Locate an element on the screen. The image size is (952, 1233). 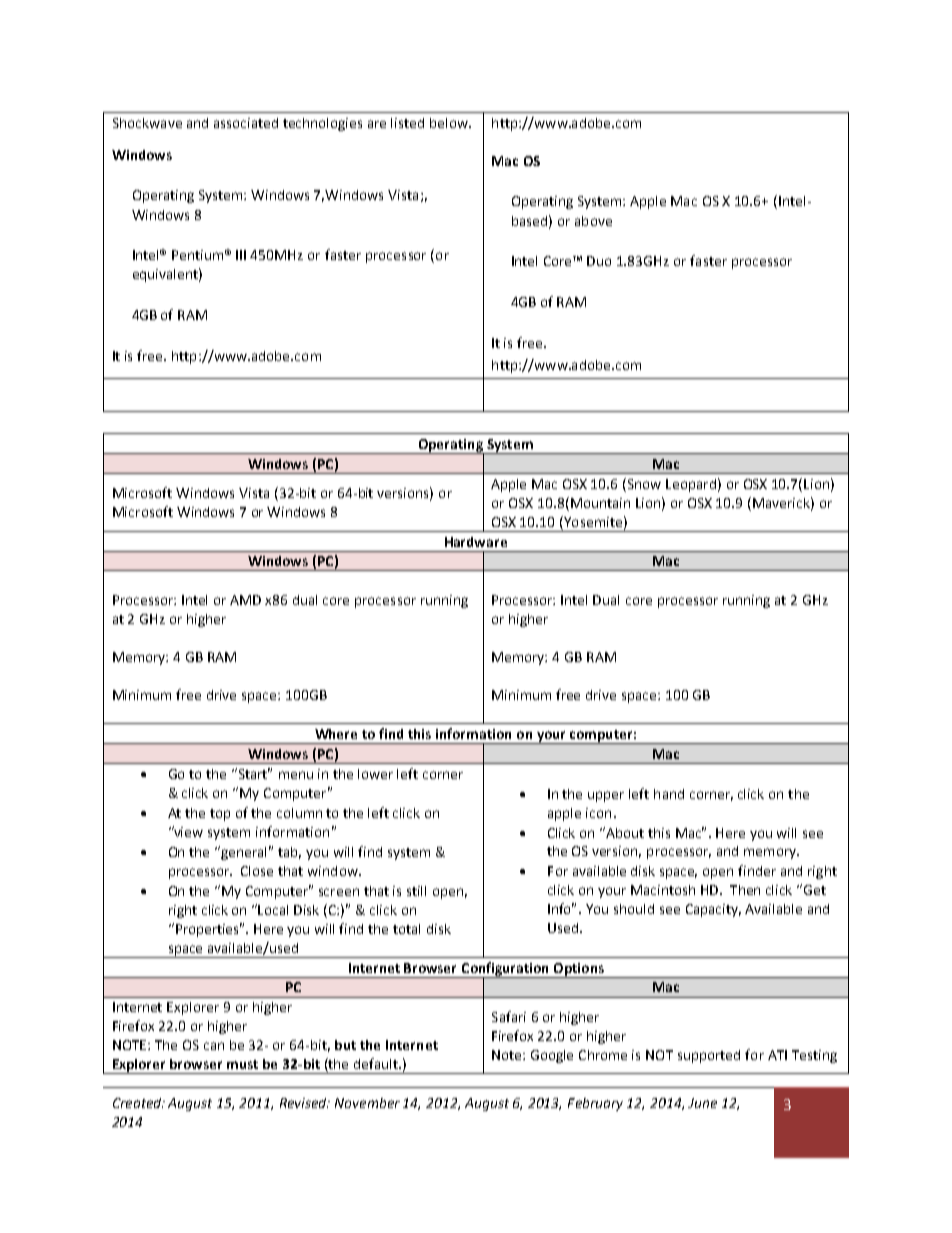
lower is located at coordinates (375, 774).
